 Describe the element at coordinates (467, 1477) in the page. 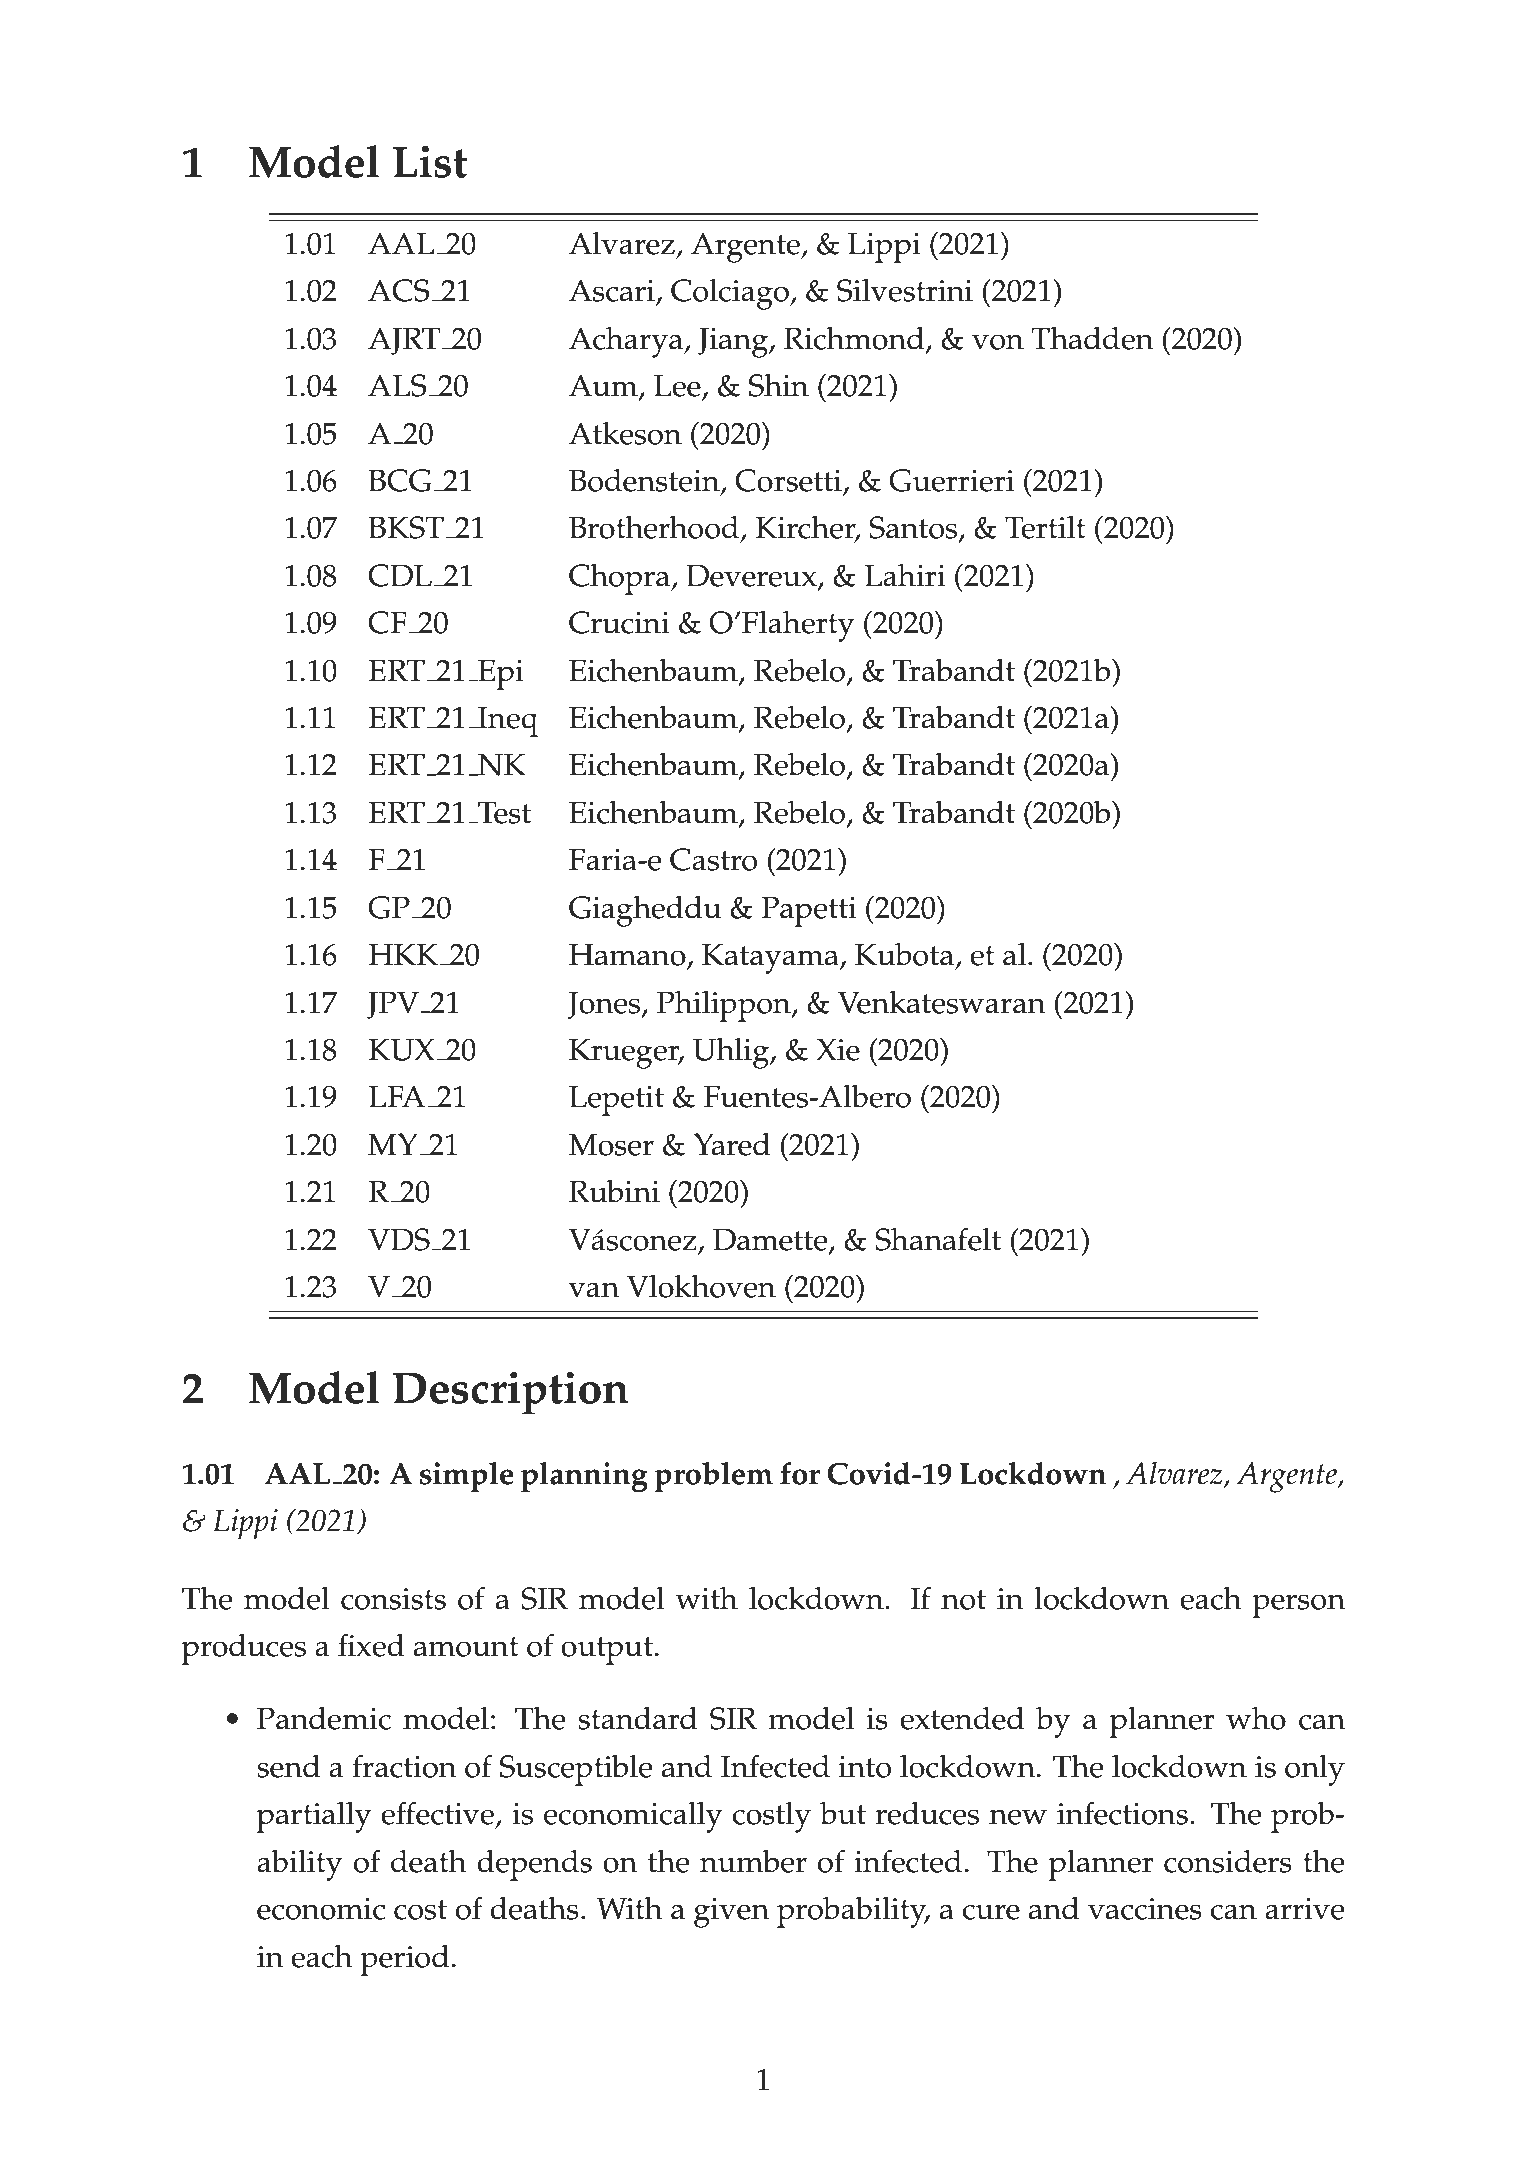

I see `simple` at that location.
